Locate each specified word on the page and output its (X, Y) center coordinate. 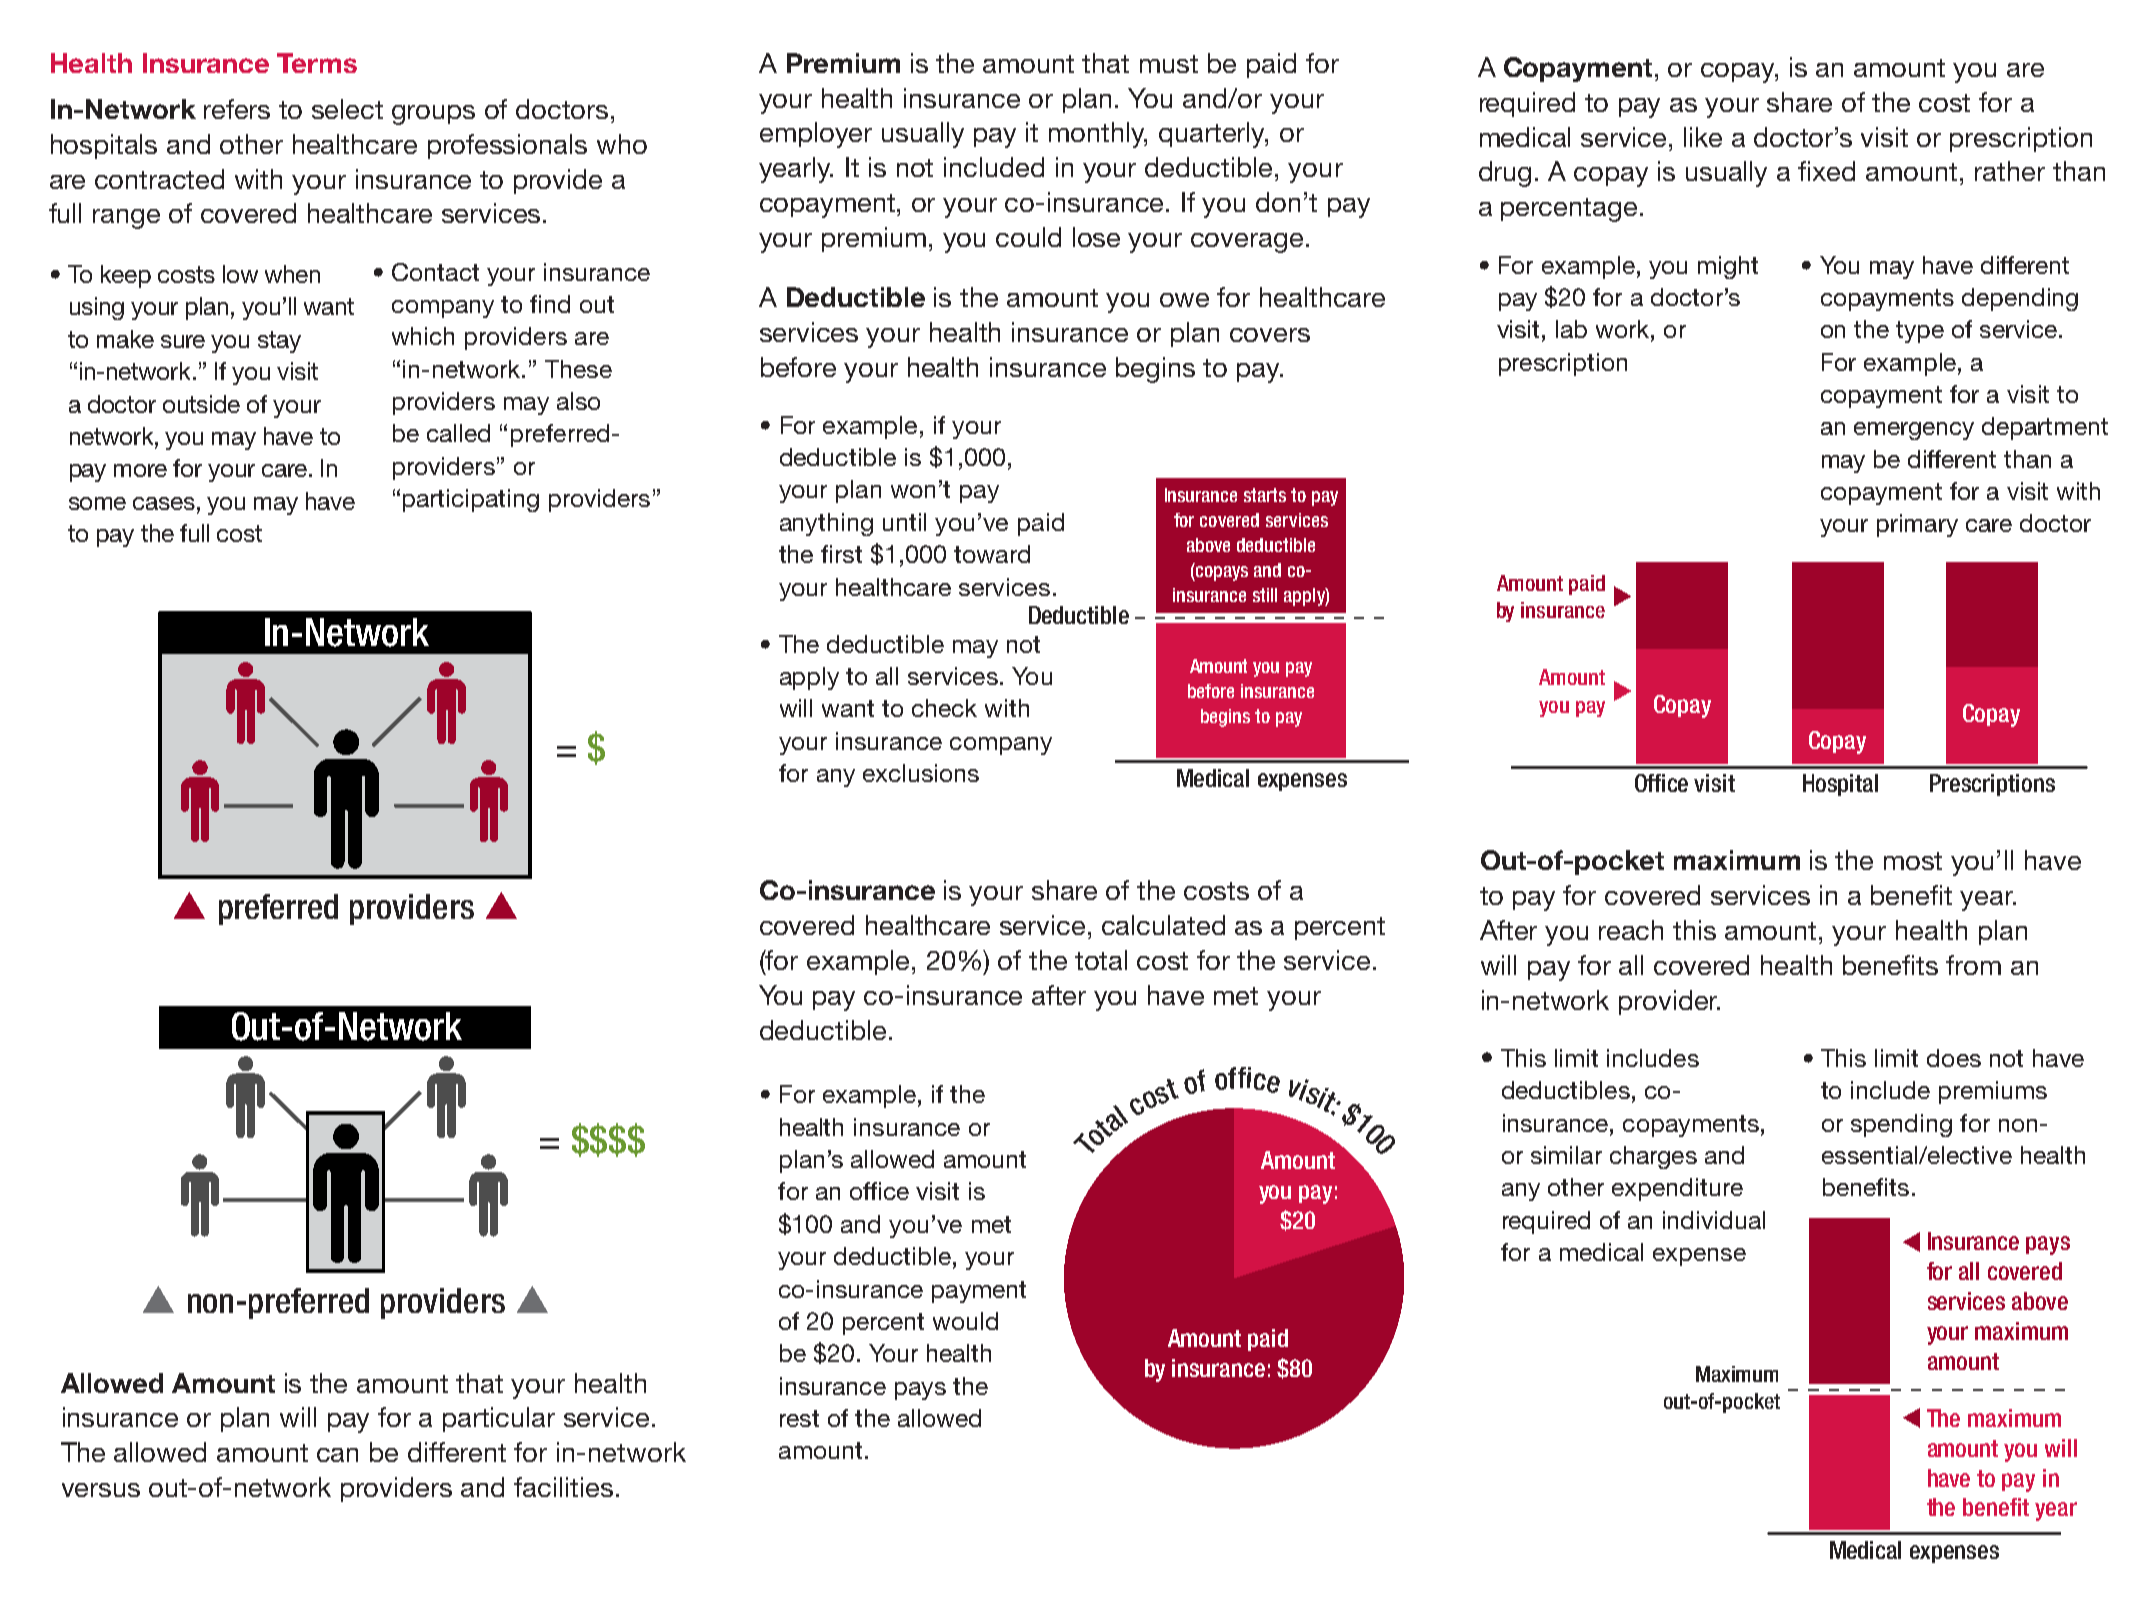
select (347, 109)
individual (1714, 1220)
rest (799, 1418)
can (337, 1455)
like (1703, 137)
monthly (1098, 135)
